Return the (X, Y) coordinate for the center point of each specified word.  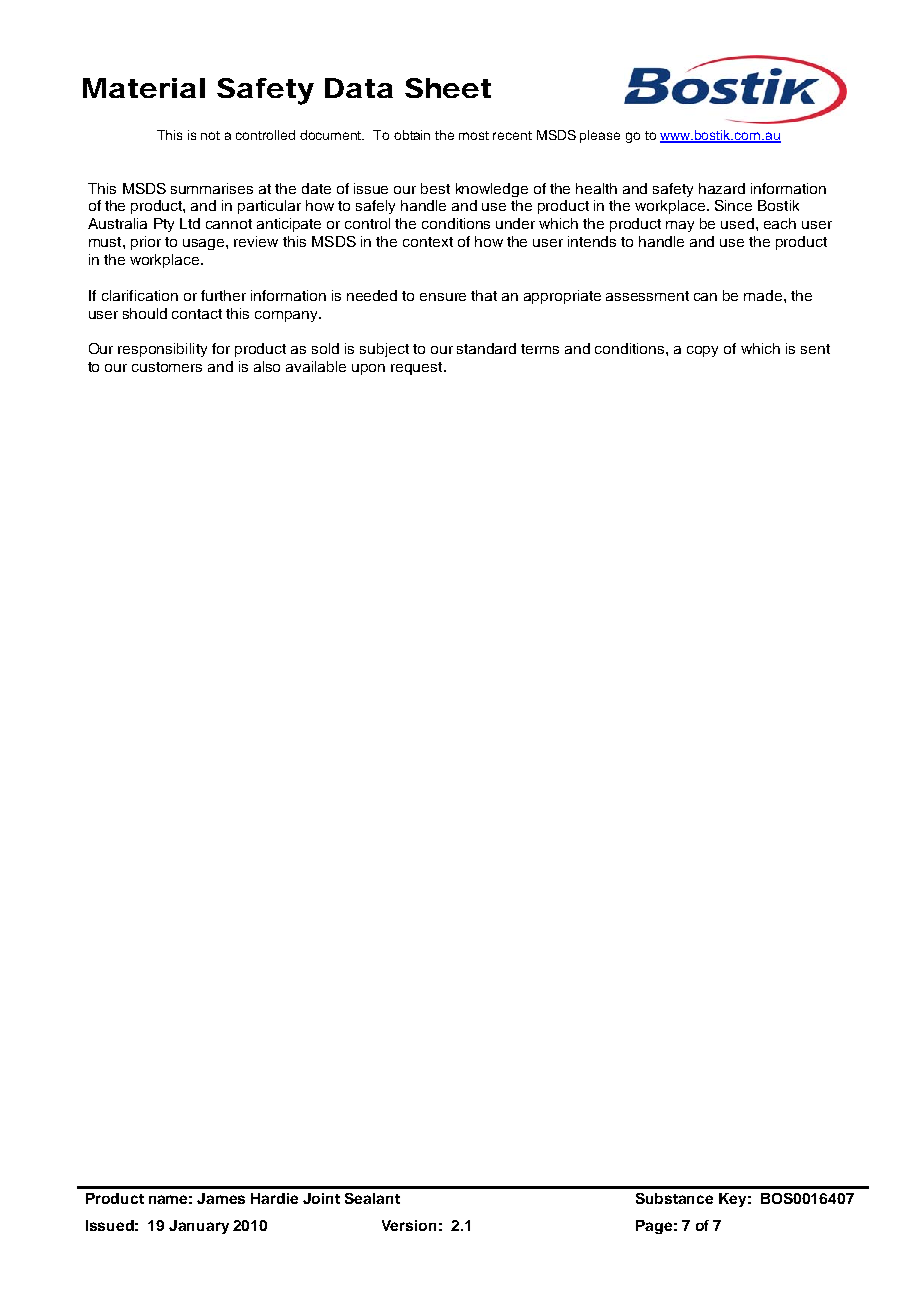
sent (815, 349)
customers (167, 367)
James (221, 1198)
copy (702, 351)
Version (409, 1225)
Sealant (372, 1198)
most (474, 135)
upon (368, 369)
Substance (674, 1198)
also (267, 366)
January (199, 1227)
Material (144, 88)
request (418, 368)
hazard (722, 188)
